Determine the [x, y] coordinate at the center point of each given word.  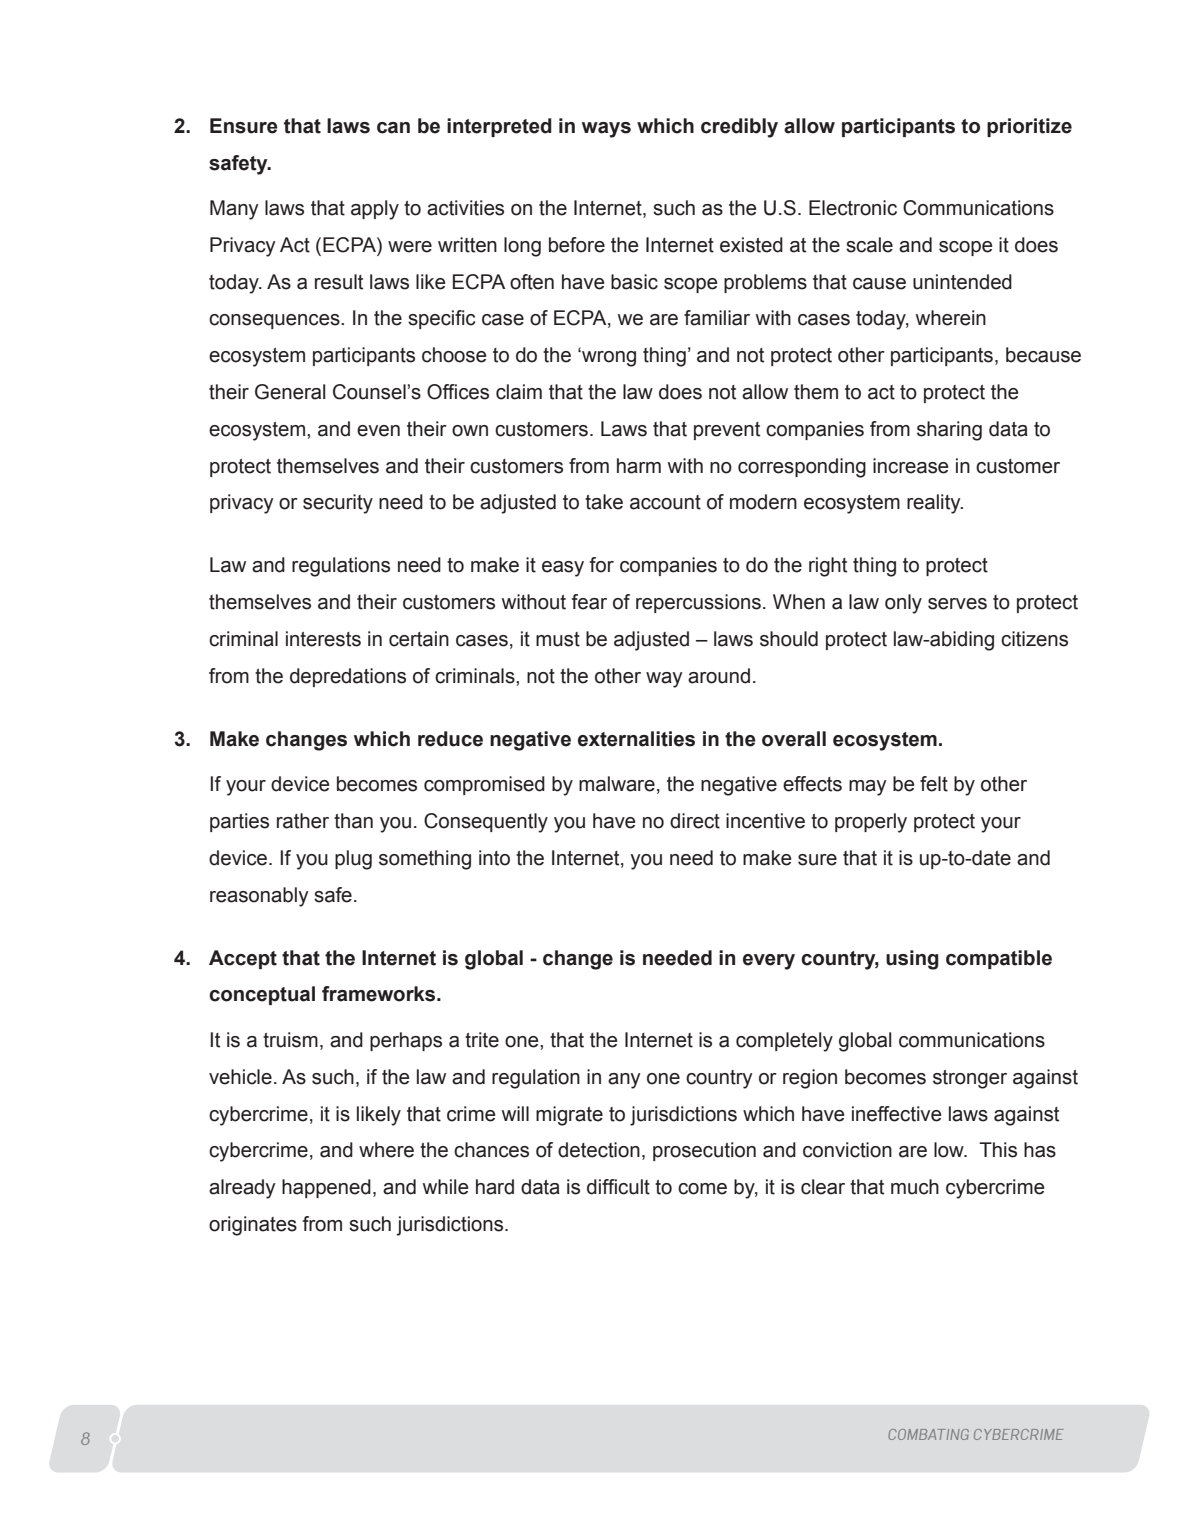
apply [375, 210]
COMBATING [928, 1434]
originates [253, 1226]
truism [290, 1040]
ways [606, 130]
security [338, 504]
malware [617, 784]
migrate [569, 1116]
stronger [970, 1079]
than [353, 821]
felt [934, 784]
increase [911, 466]
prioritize [1029, 127]
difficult [618, 1187]
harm [639, 466]
